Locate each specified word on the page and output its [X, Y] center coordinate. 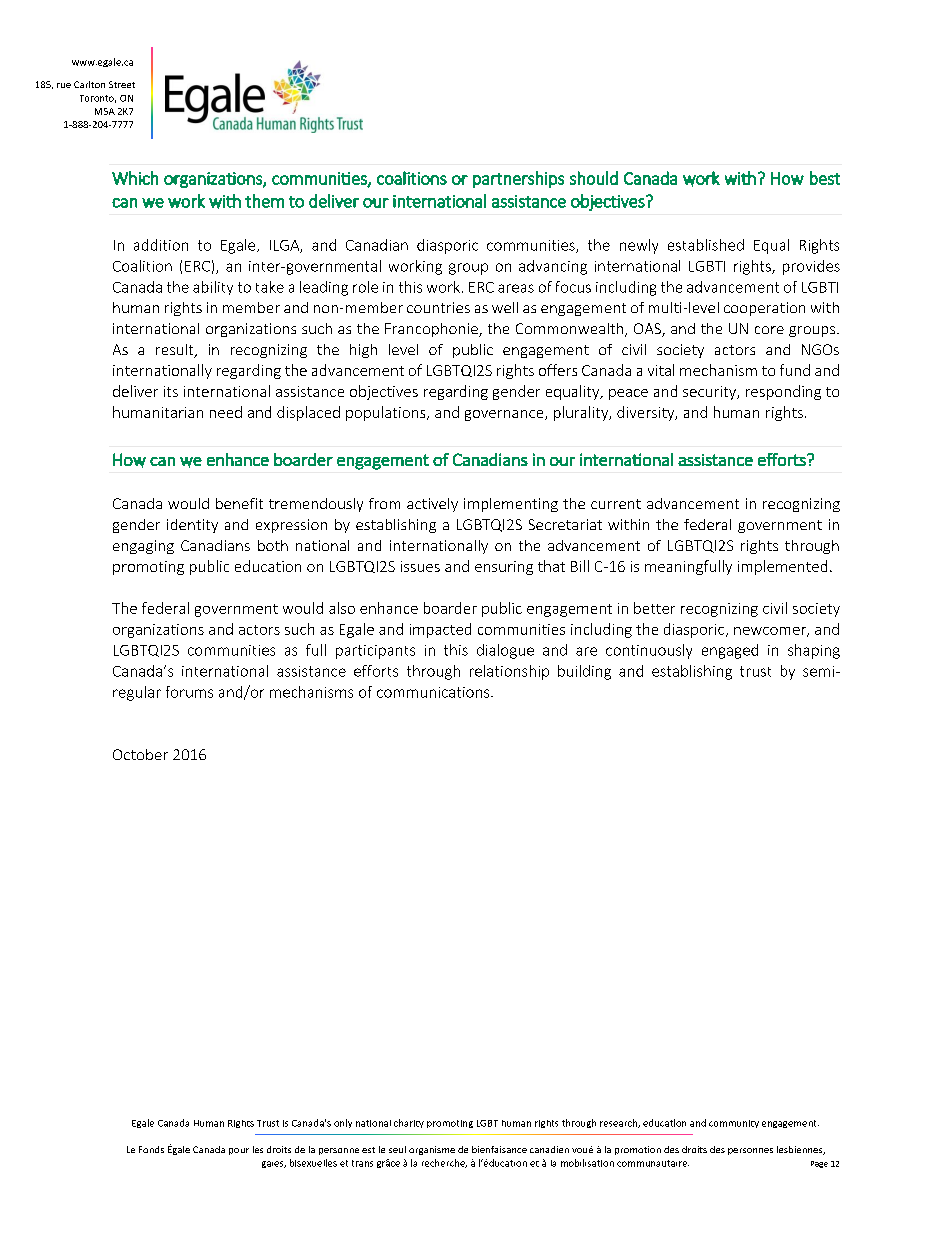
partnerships [518, 179]
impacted [440, 630]
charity [409, 1123]
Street [122, 84]
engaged [730, 651]
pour [239, 1151]
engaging [143, 547]
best [825, 178]
